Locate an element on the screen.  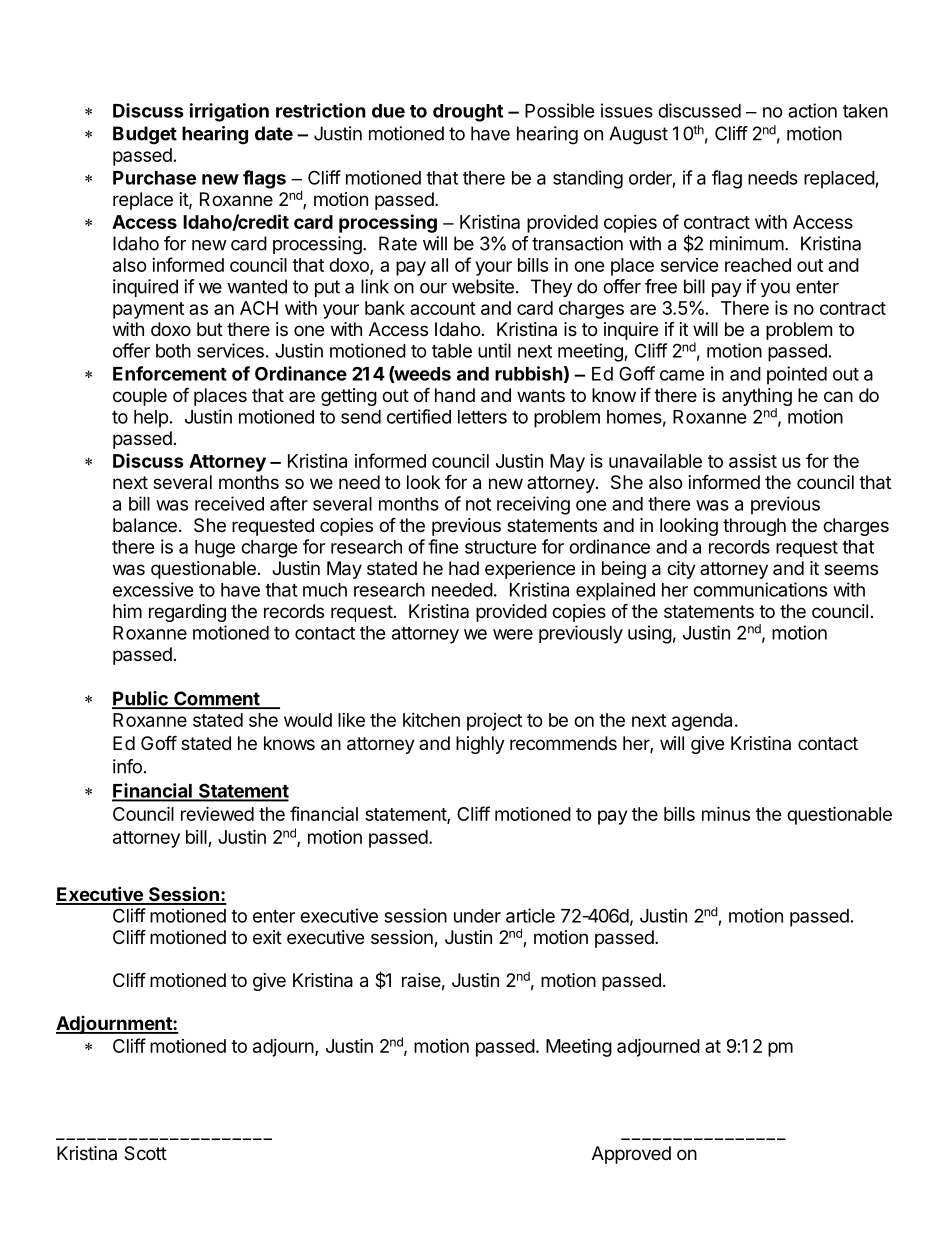
received is located at coordinates (229, 503).
